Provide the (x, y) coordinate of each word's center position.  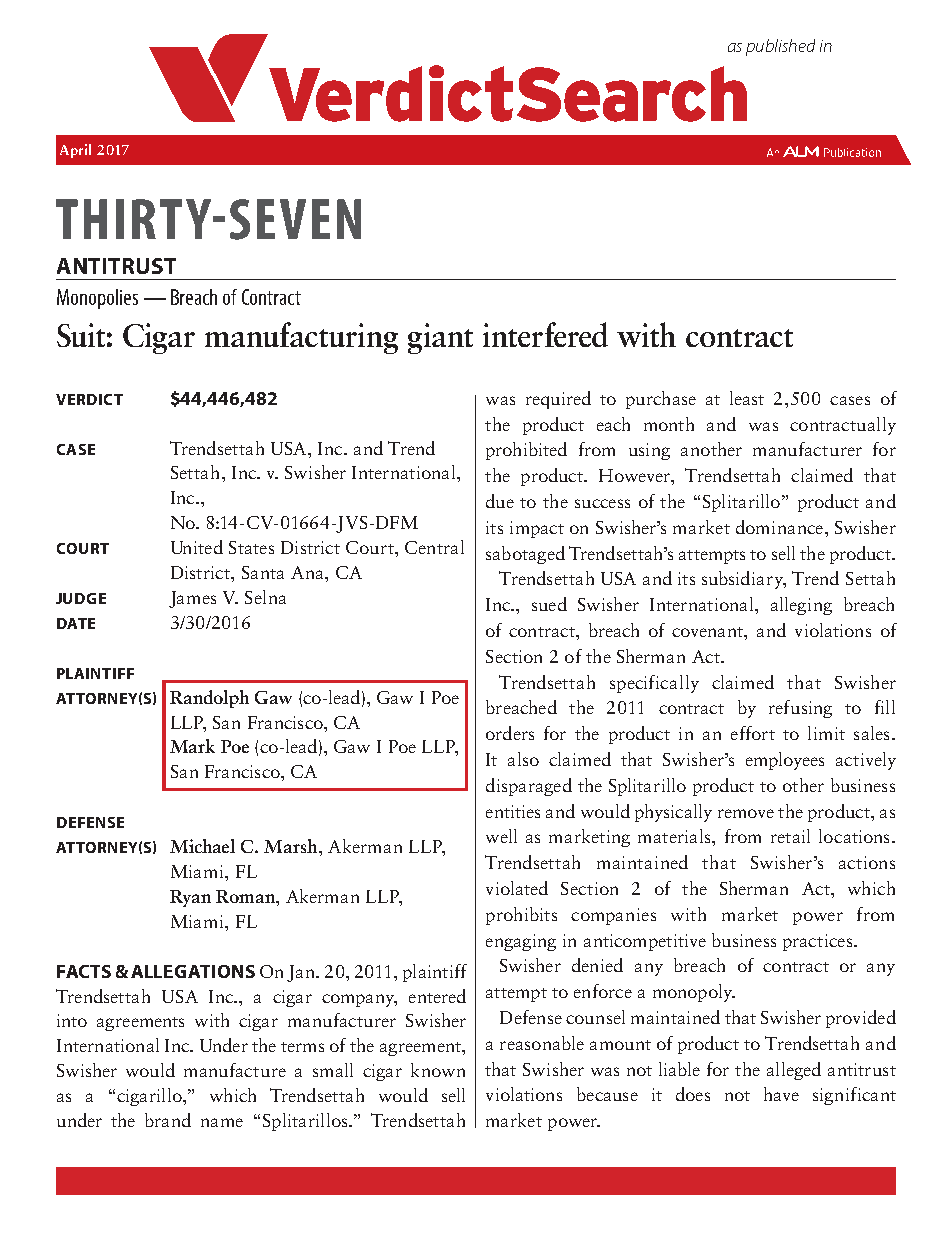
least (747, 398)
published (780, 47)
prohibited (526, 451)
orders (510, 733)
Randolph (209, 699)
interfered (545, 334)
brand (168, 1120)
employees (785, 761)
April (75, 151)
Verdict (89, 399)
